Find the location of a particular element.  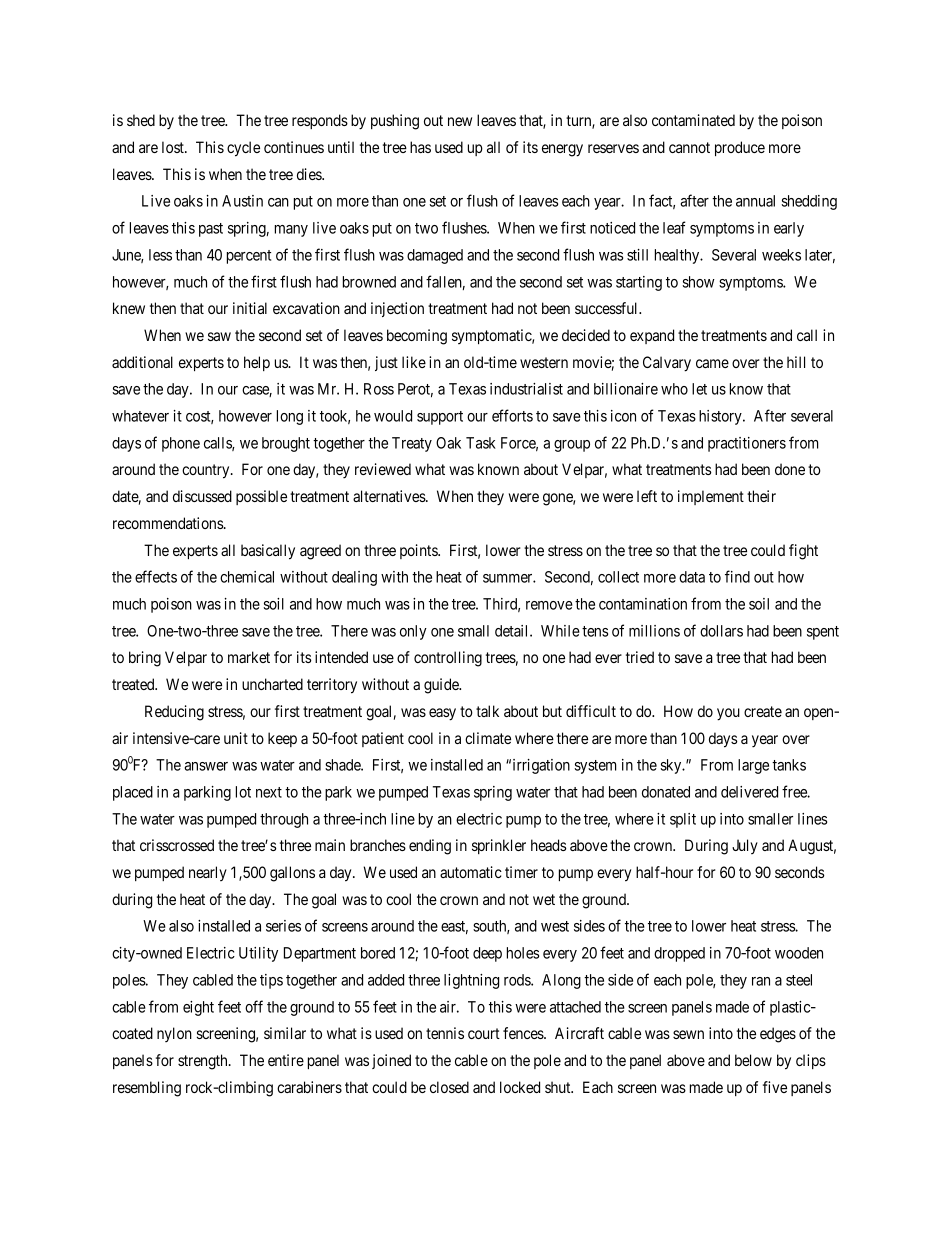

saw is located at coordinates (219, 336).
